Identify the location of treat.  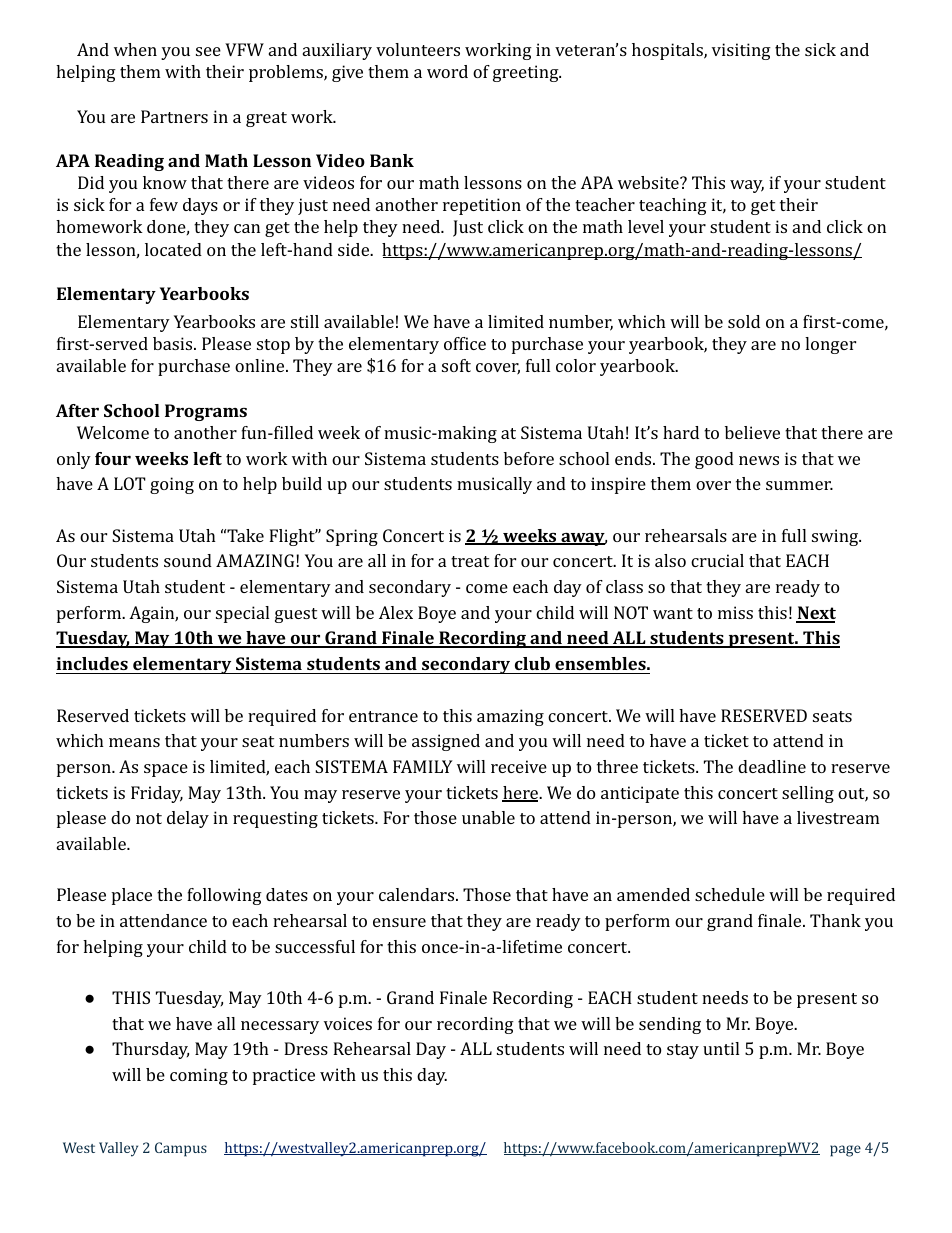
(470, 561).
